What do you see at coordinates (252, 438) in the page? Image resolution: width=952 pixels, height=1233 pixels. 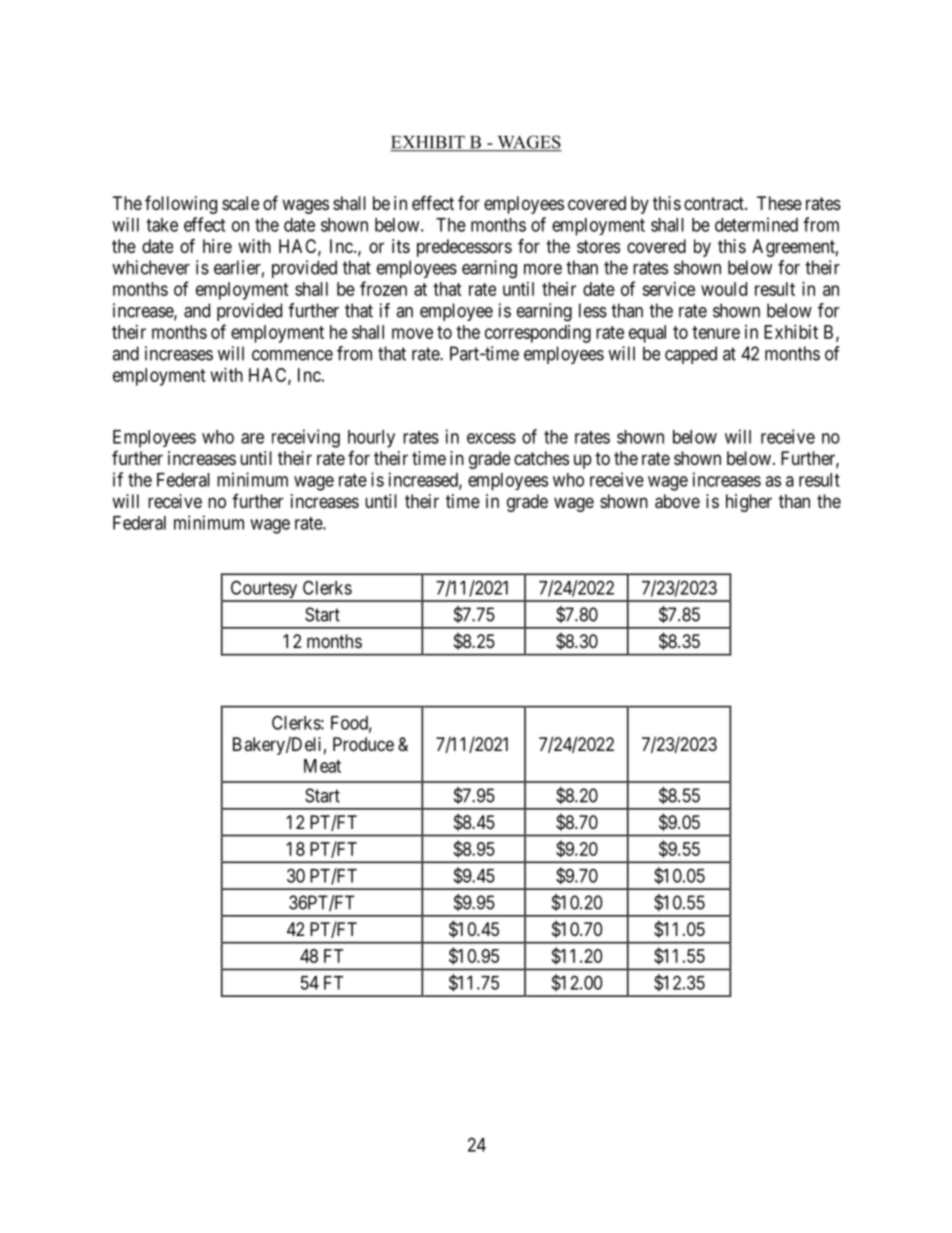 I see `are` at bounding box center [252, 438].
